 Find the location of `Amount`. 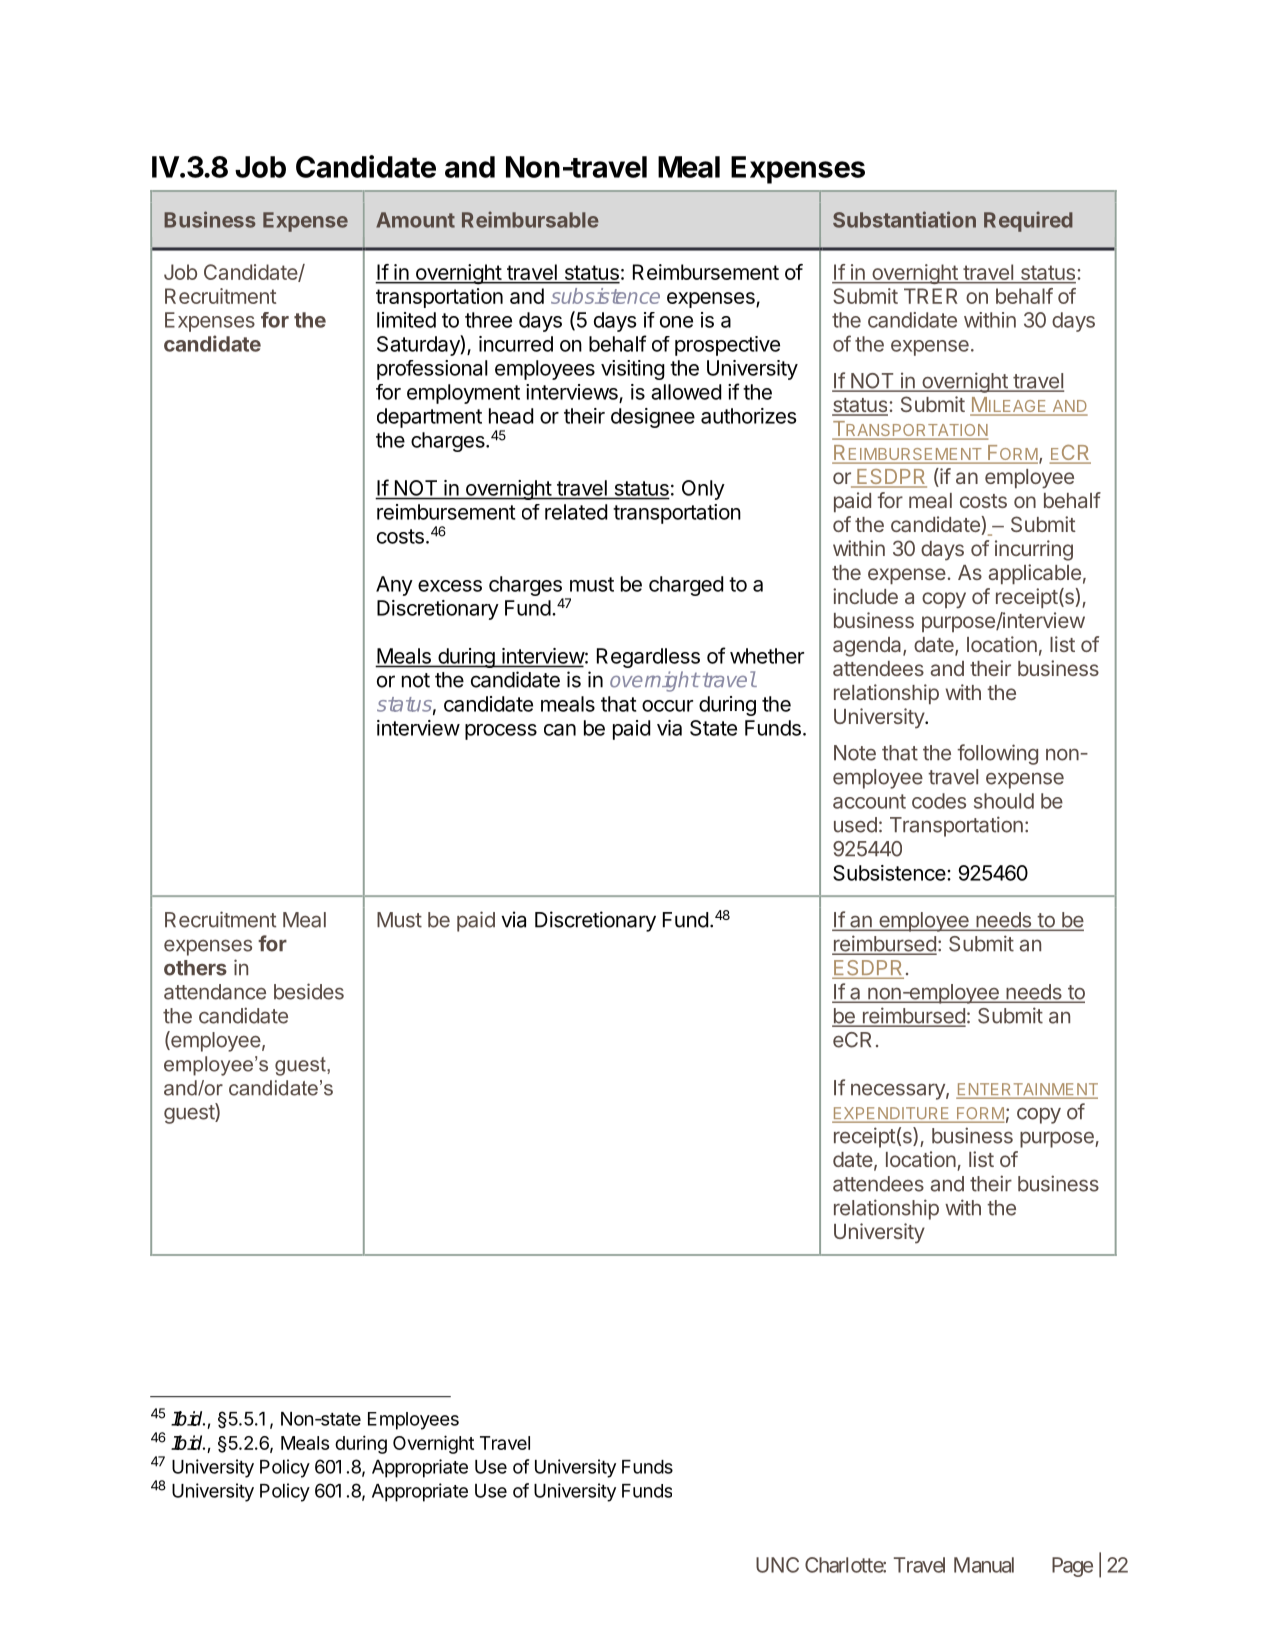

Amount is located at coordinates (415, 220).
